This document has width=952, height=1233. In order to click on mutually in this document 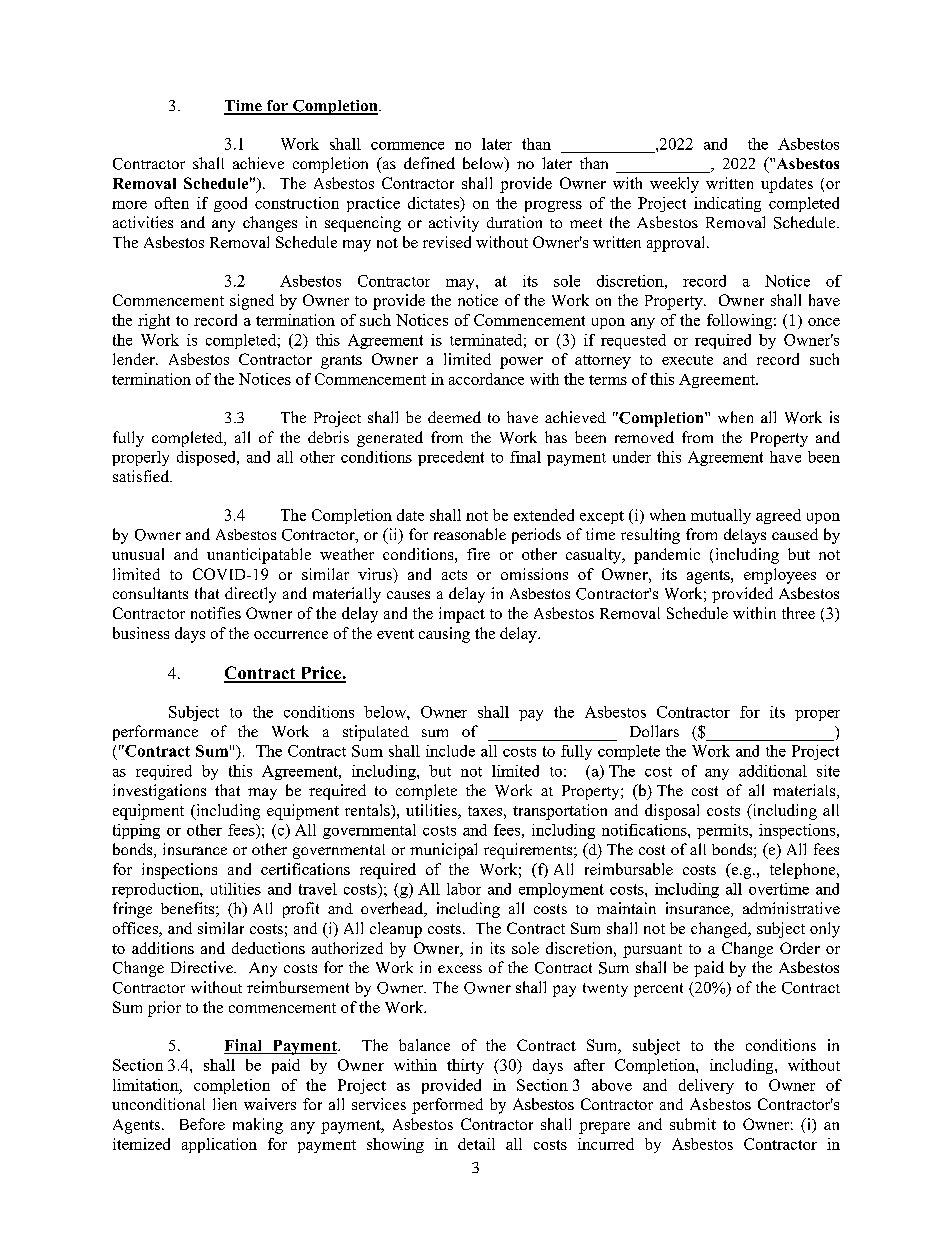, I will do `click(721, 516)`.
